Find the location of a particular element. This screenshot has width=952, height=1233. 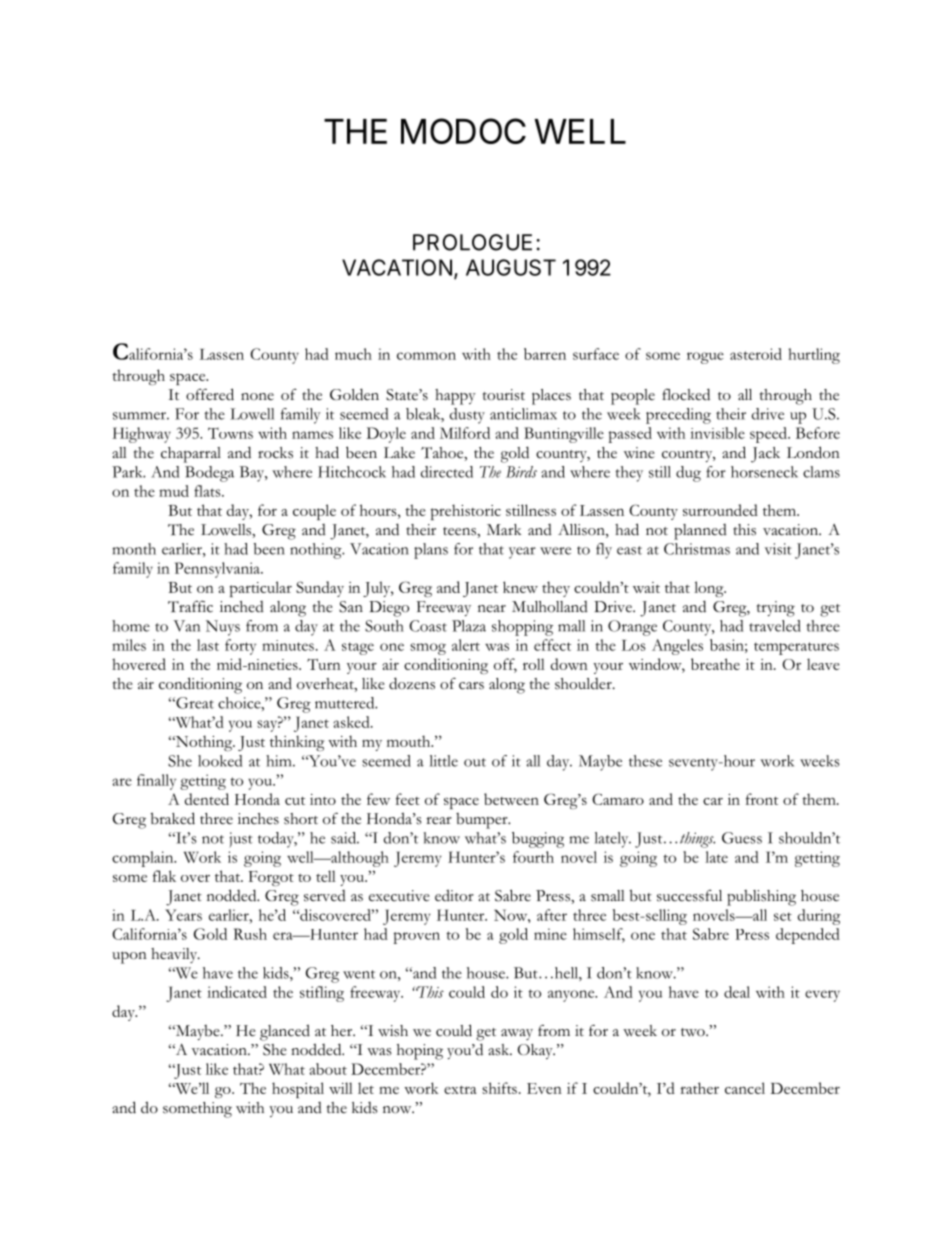

MODOC is located at coordinates (463, 131).
